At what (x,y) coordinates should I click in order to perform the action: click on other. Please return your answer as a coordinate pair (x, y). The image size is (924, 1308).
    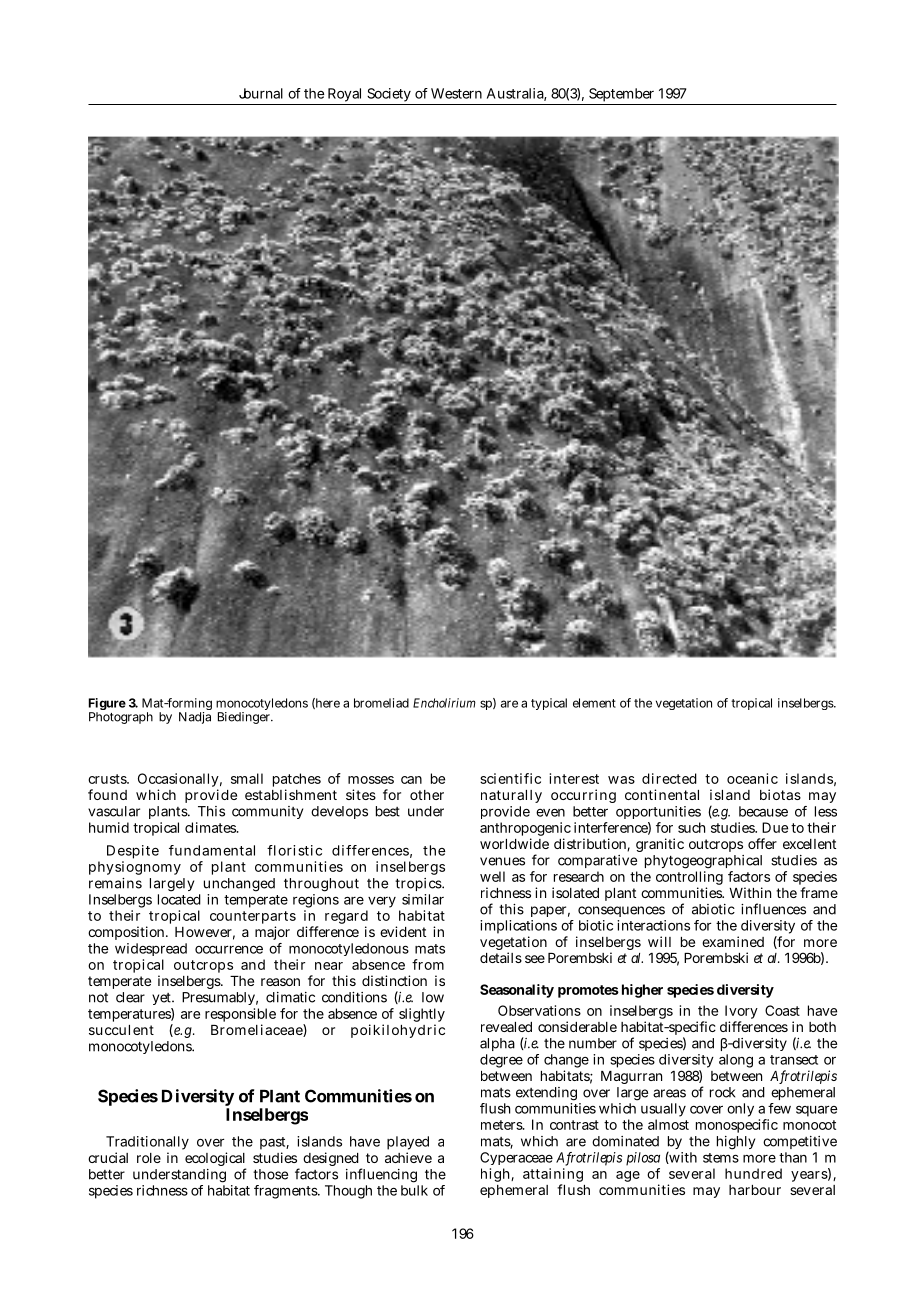
    Looking at the image, I should click on (427, 795).
